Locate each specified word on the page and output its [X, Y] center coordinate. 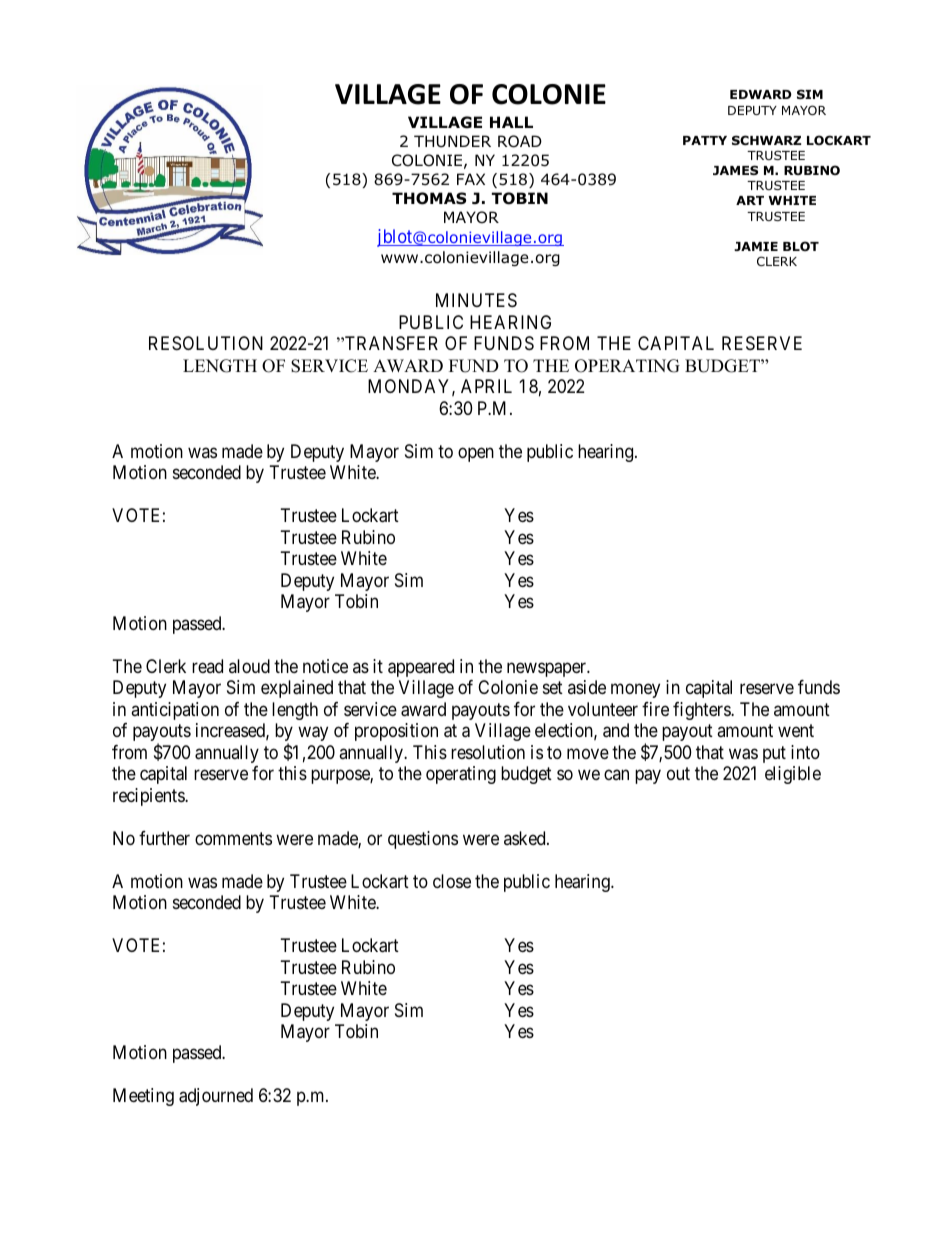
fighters [702, 711]
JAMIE [756, 246]
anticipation [175, 711]
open [476, 454]
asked [526, 838]
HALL [511, 122]
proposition [396, 732]
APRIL [486, 386]
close [452, 881]
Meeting [143, 1097]
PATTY [705, 140]
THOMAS [429, 198]
